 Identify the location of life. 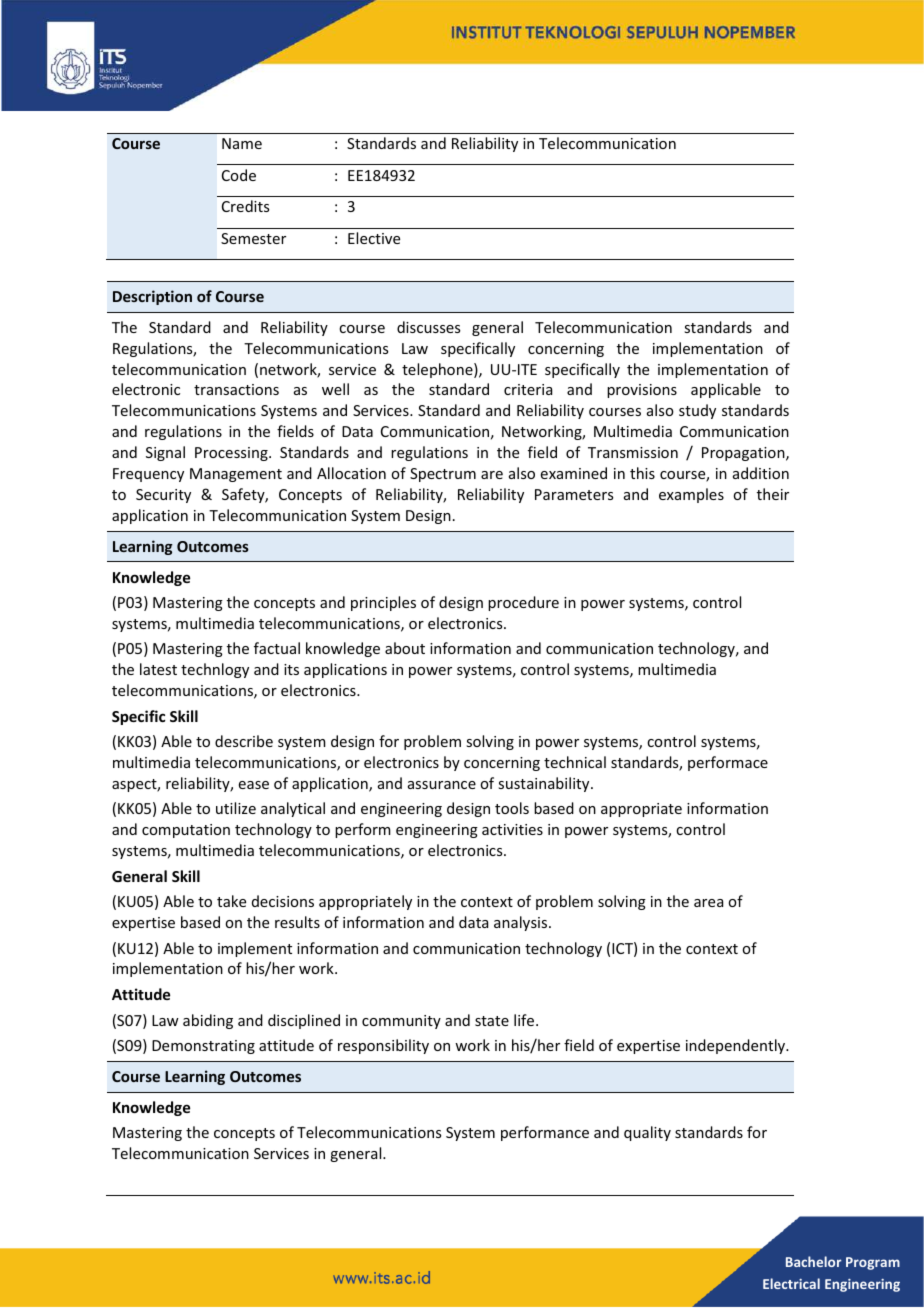
(525, 1020).
